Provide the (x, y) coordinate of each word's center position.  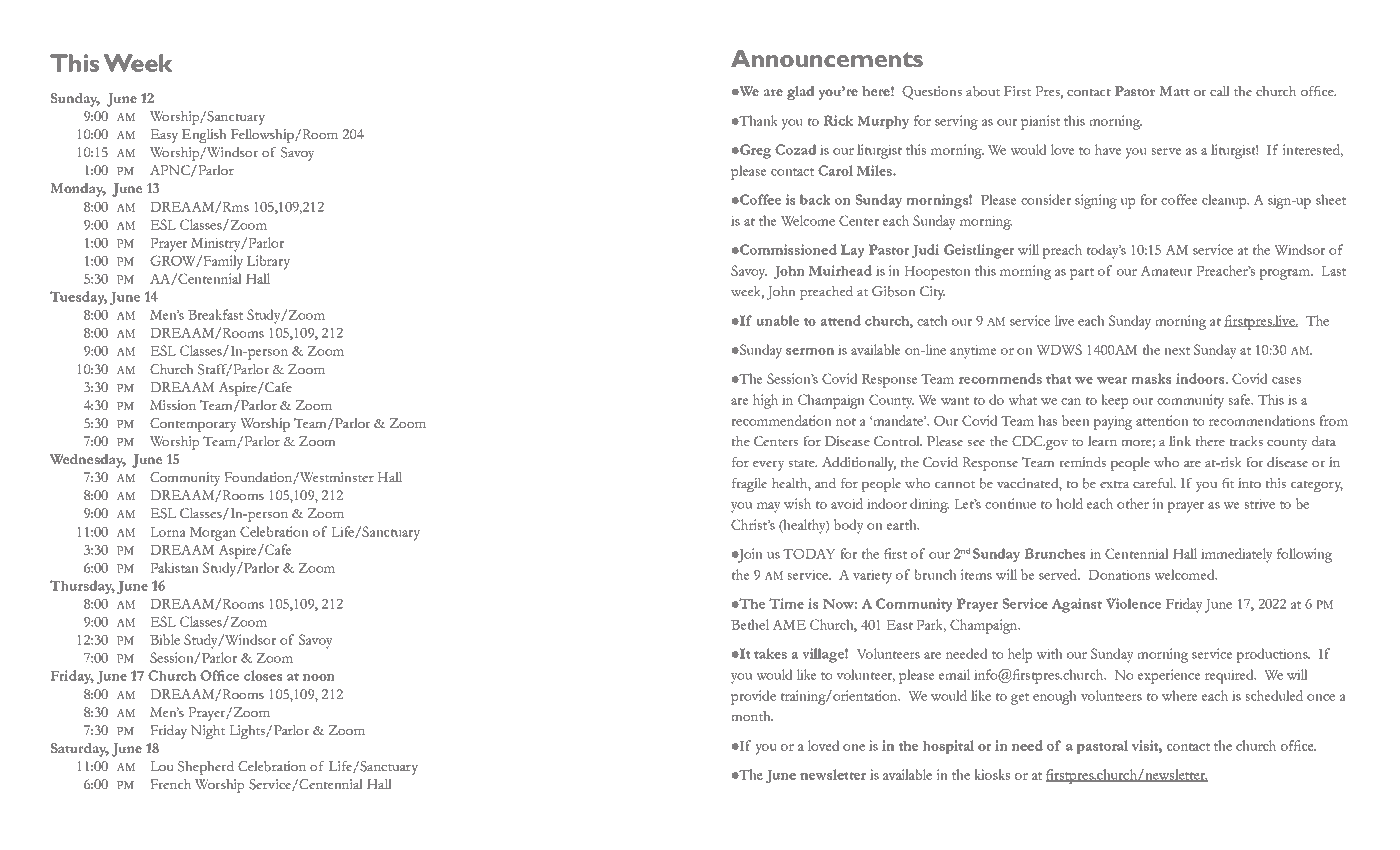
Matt (1174, 91)
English (204, 136)
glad (801, 93)
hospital (948, 747)
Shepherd (206, 768)
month (752, 716)
